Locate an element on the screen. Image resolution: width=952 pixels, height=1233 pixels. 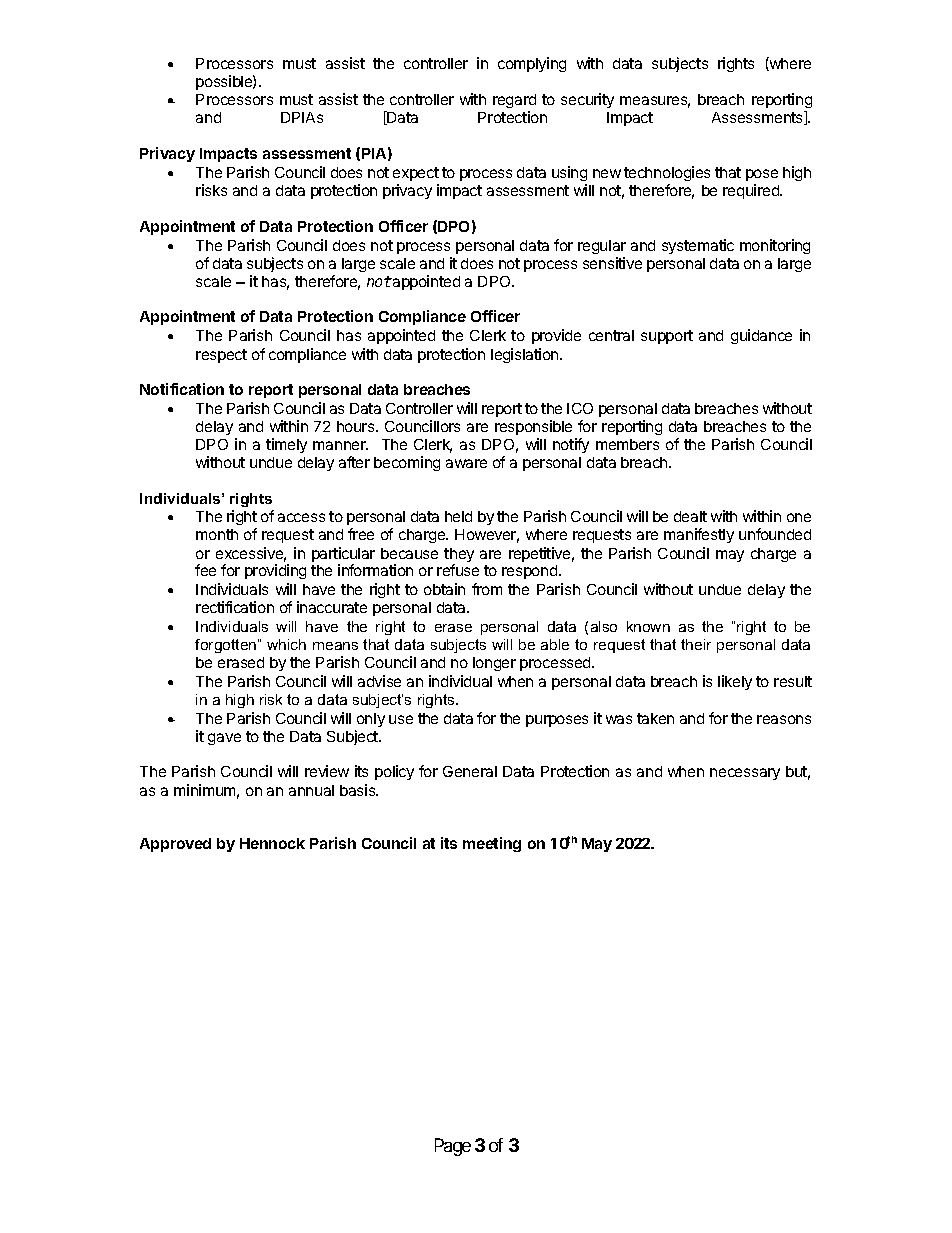
aware is located at coordinates (466, 463).
